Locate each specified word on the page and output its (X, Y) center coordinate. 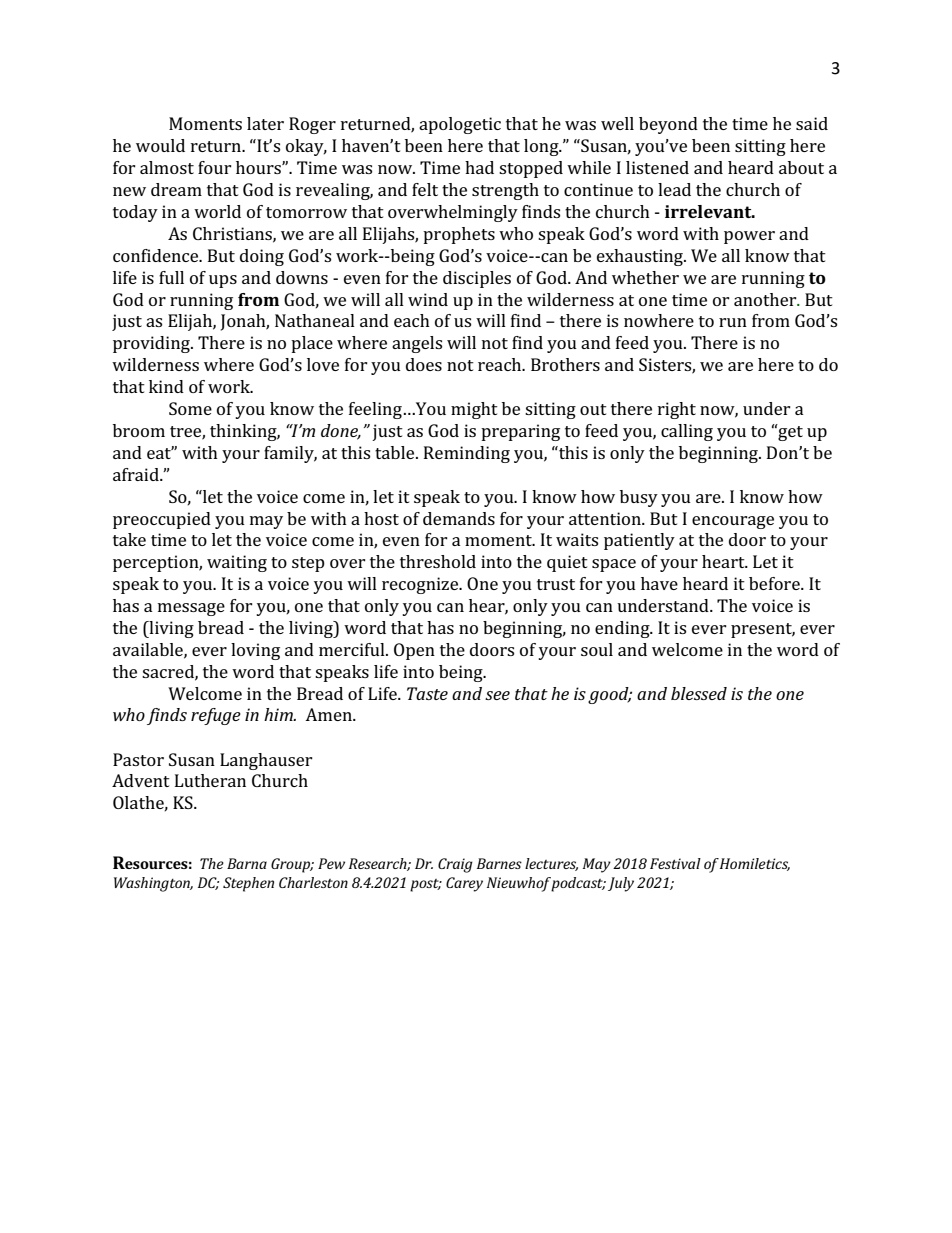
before (775, 583)
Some (190, 408)
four (215, 167)
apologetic (460, 125)
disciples (477, 279)
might (474, 410)
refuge (216, 716)
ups (223, 281)
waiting (237, 563)
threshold (438, 561)
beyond (668, 125)
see (497, 695)
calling (687, 432)
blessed (699, 693)
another (766, 299)
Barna (247, 863)
